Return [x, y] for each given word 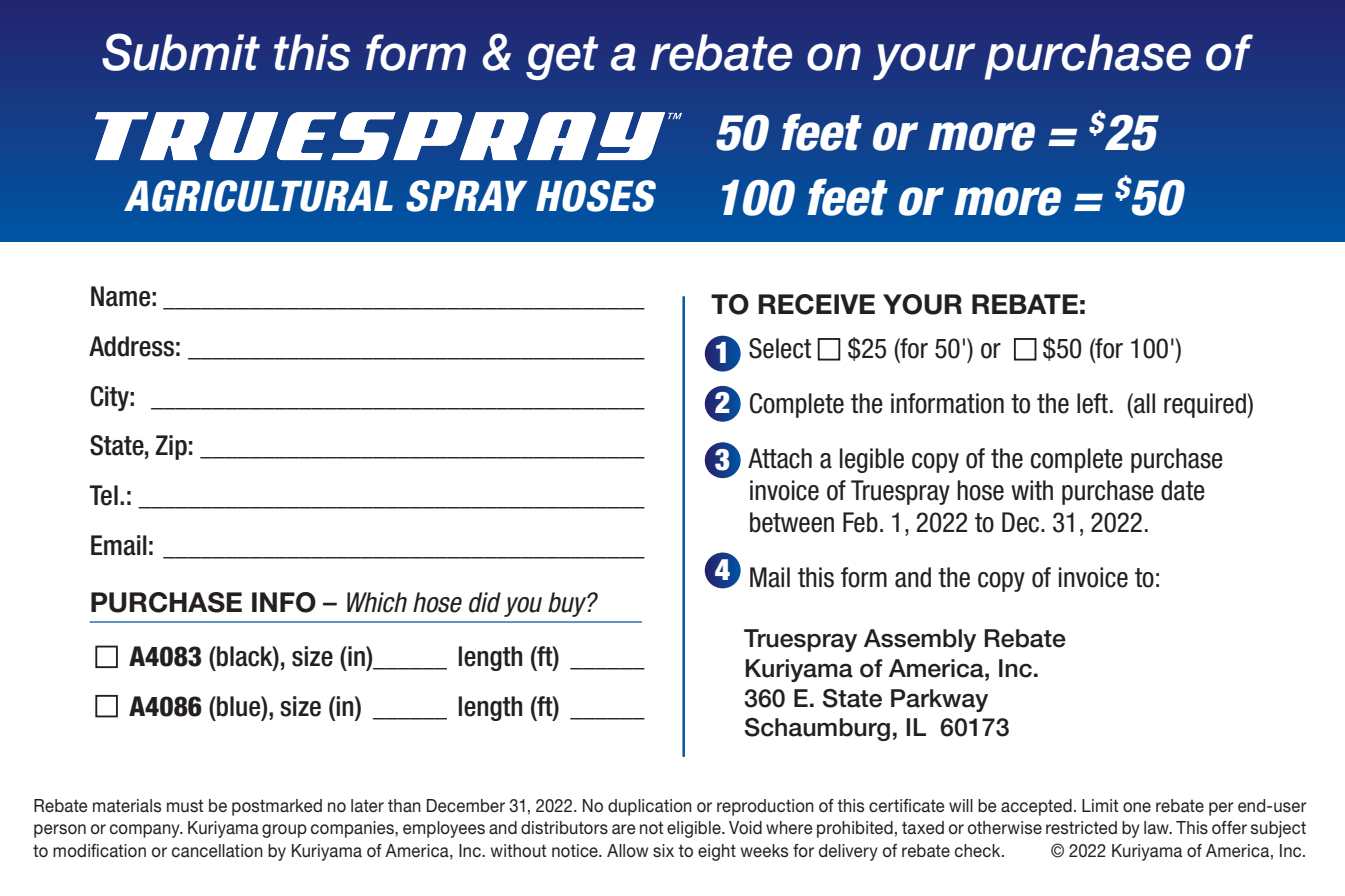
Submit [181, 52]
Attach [780, 458]
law [1157, 827]
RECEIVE [816, 304]
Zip [171, 447]
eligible [695, 829]
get [562, 58]
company [146, 831]
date [1183, 490]
